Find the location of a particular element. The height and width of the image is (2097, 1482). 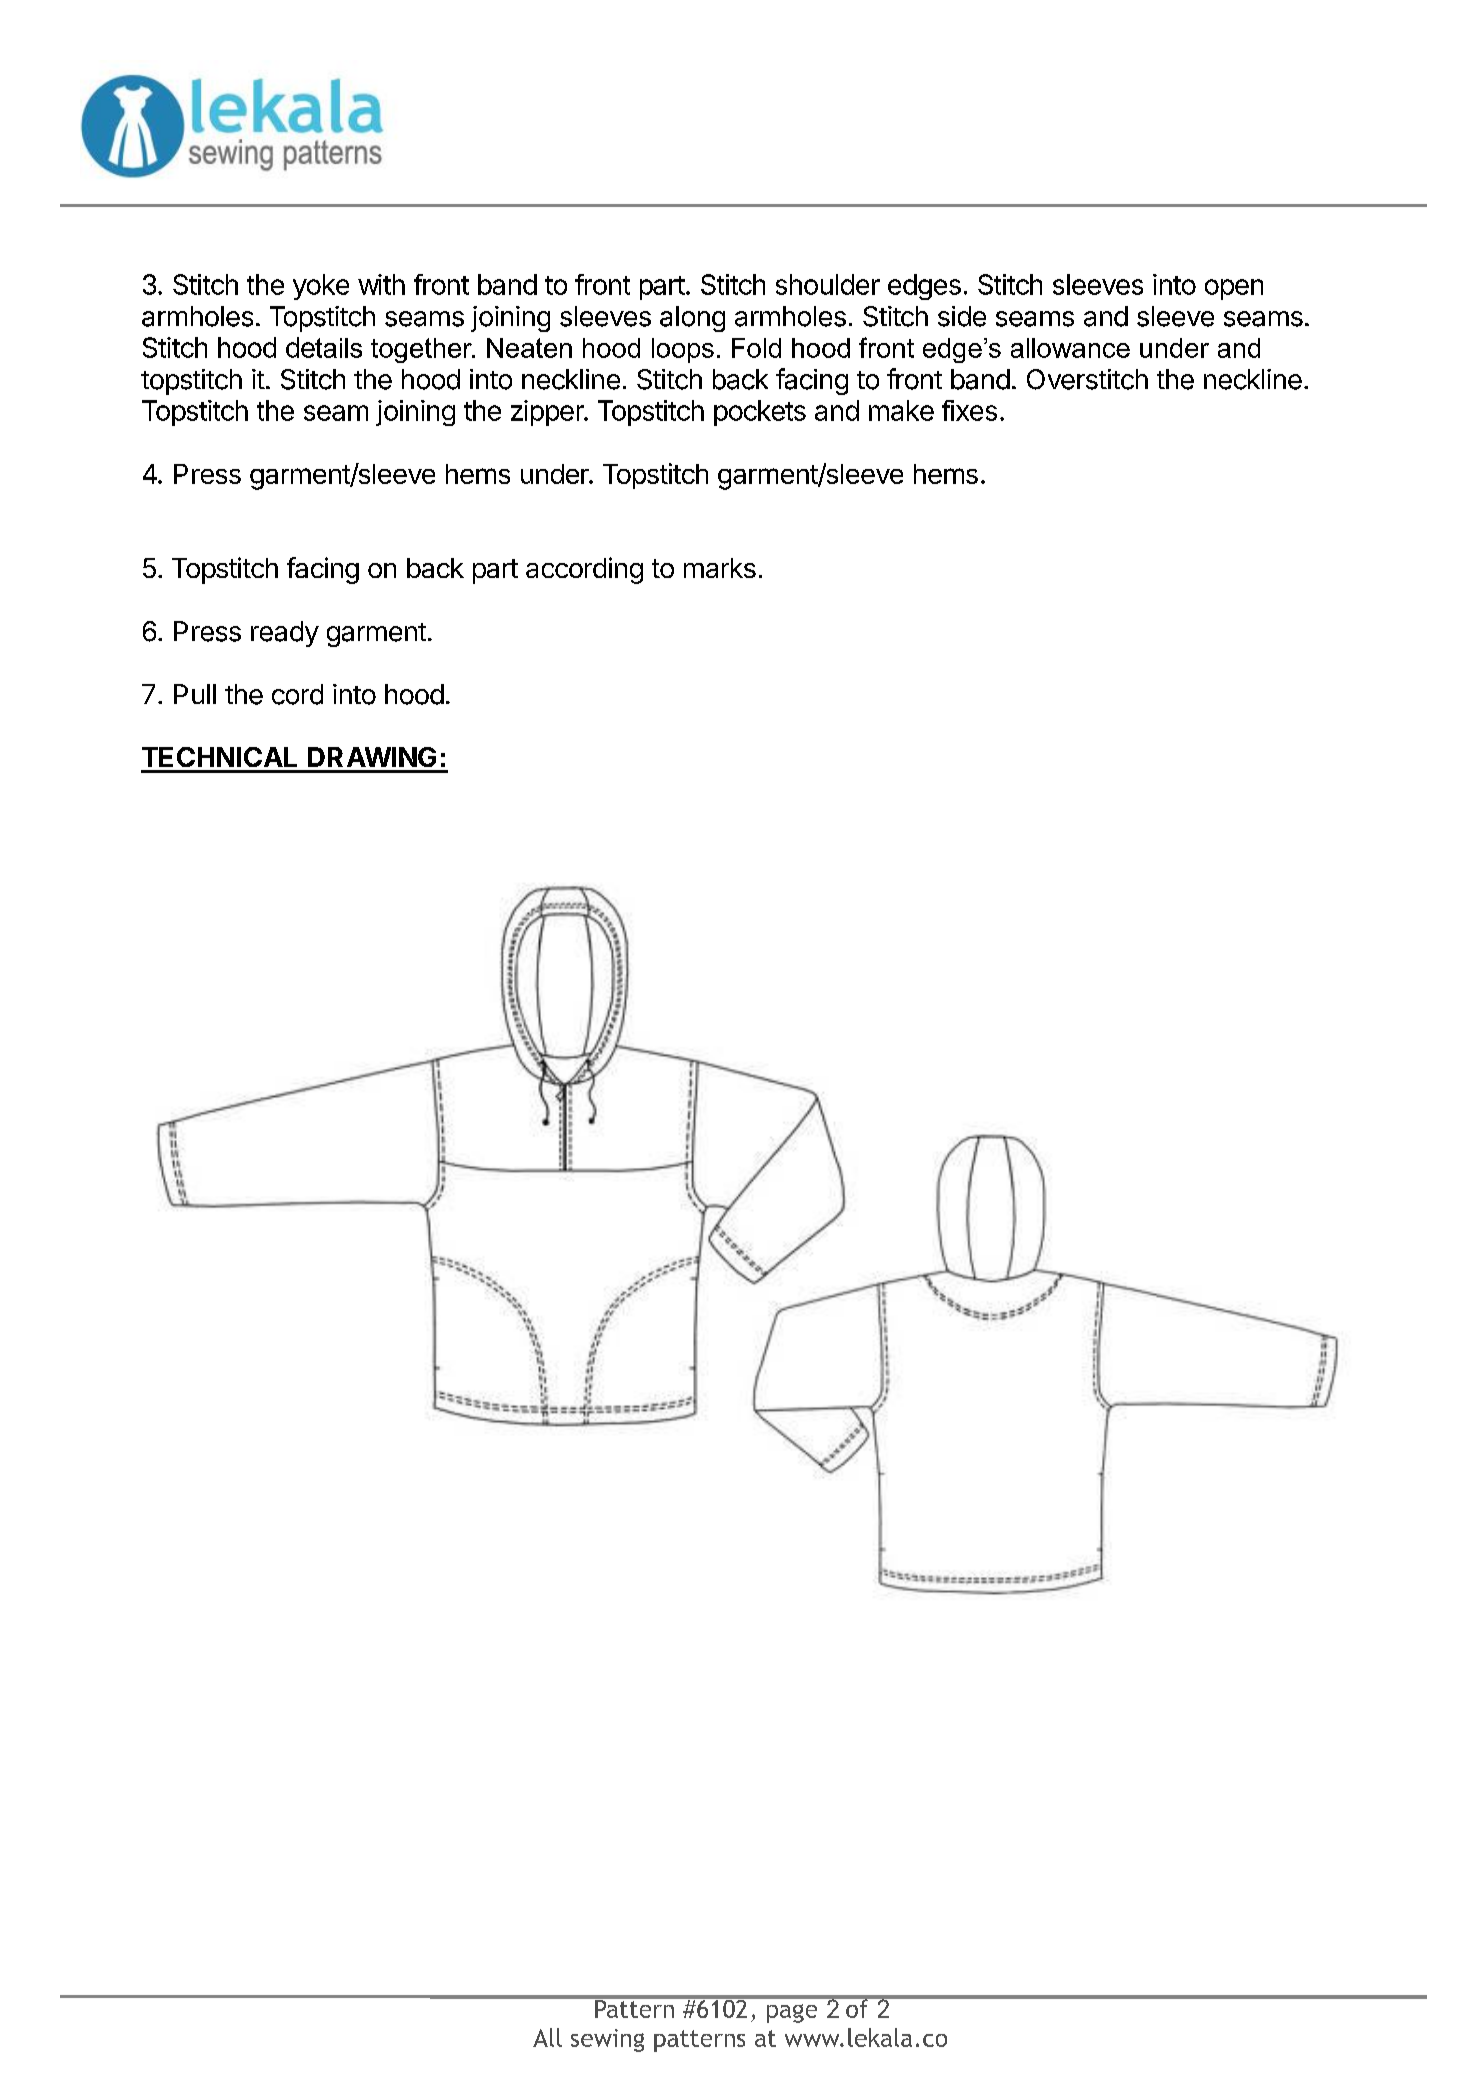

Pull is located at coordinates (195, 694).
